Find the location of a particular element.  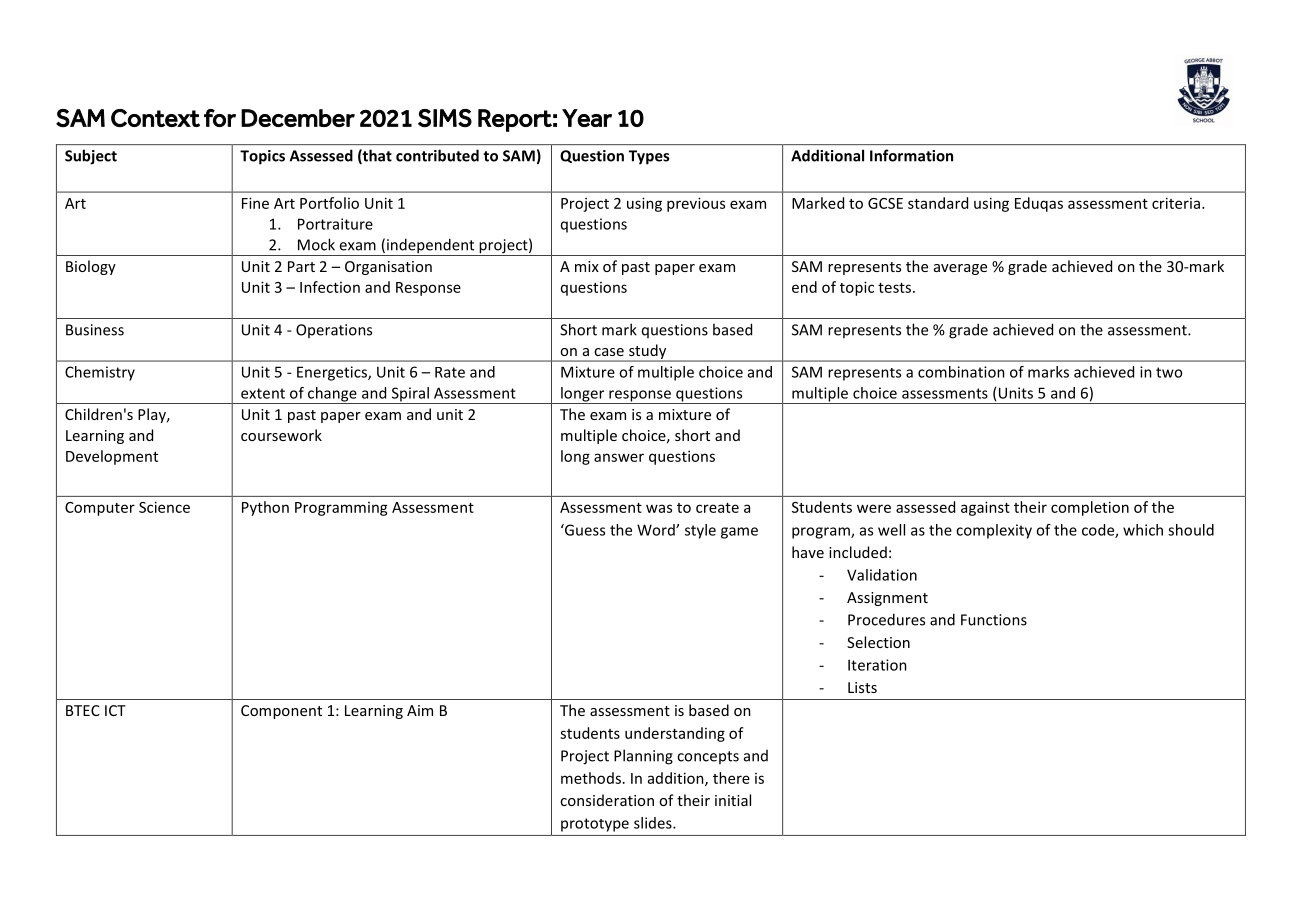

consideration is located at coordinates (607, 800).
